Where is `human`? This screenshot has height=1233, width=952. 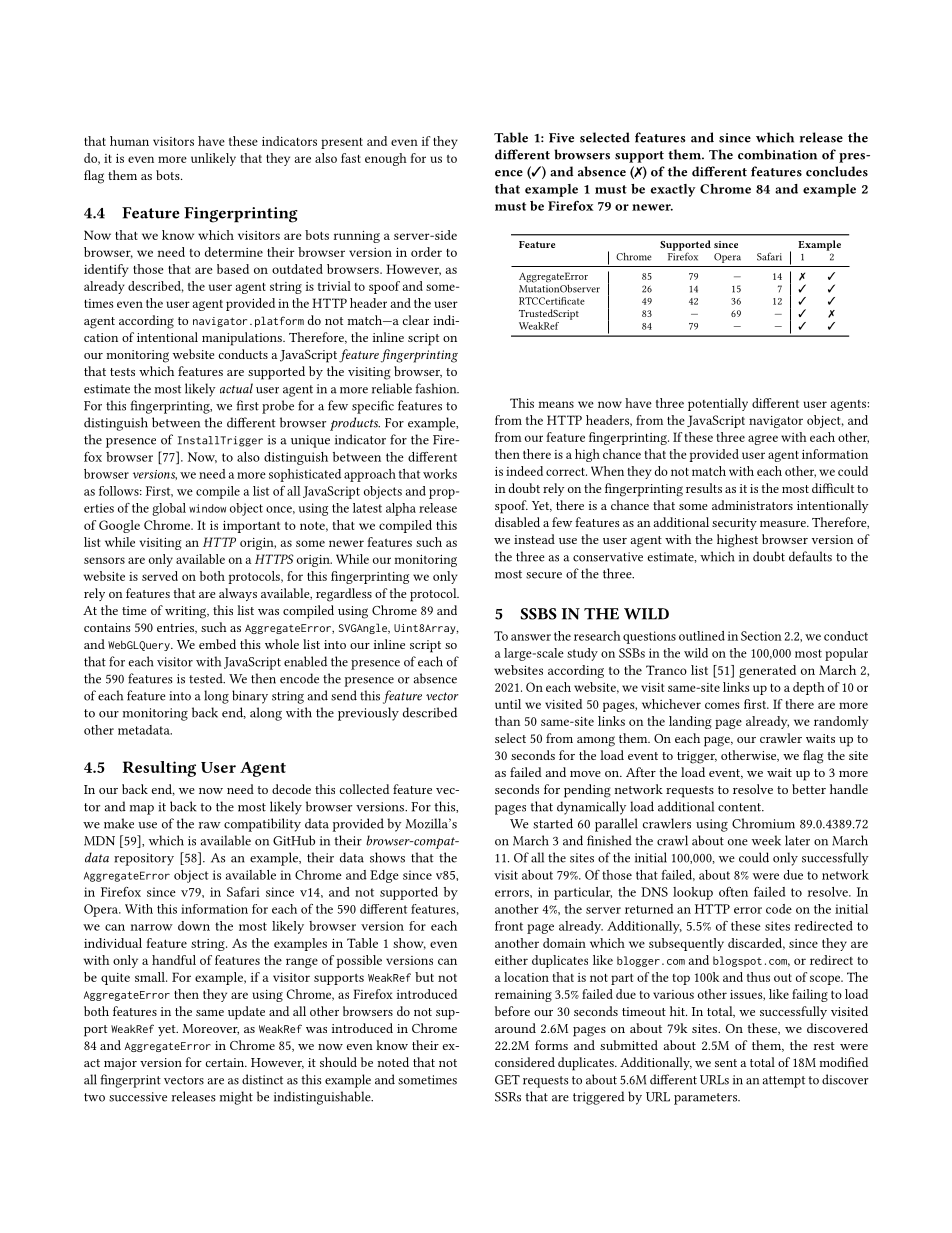 human is located at coordinates (129, 141).
